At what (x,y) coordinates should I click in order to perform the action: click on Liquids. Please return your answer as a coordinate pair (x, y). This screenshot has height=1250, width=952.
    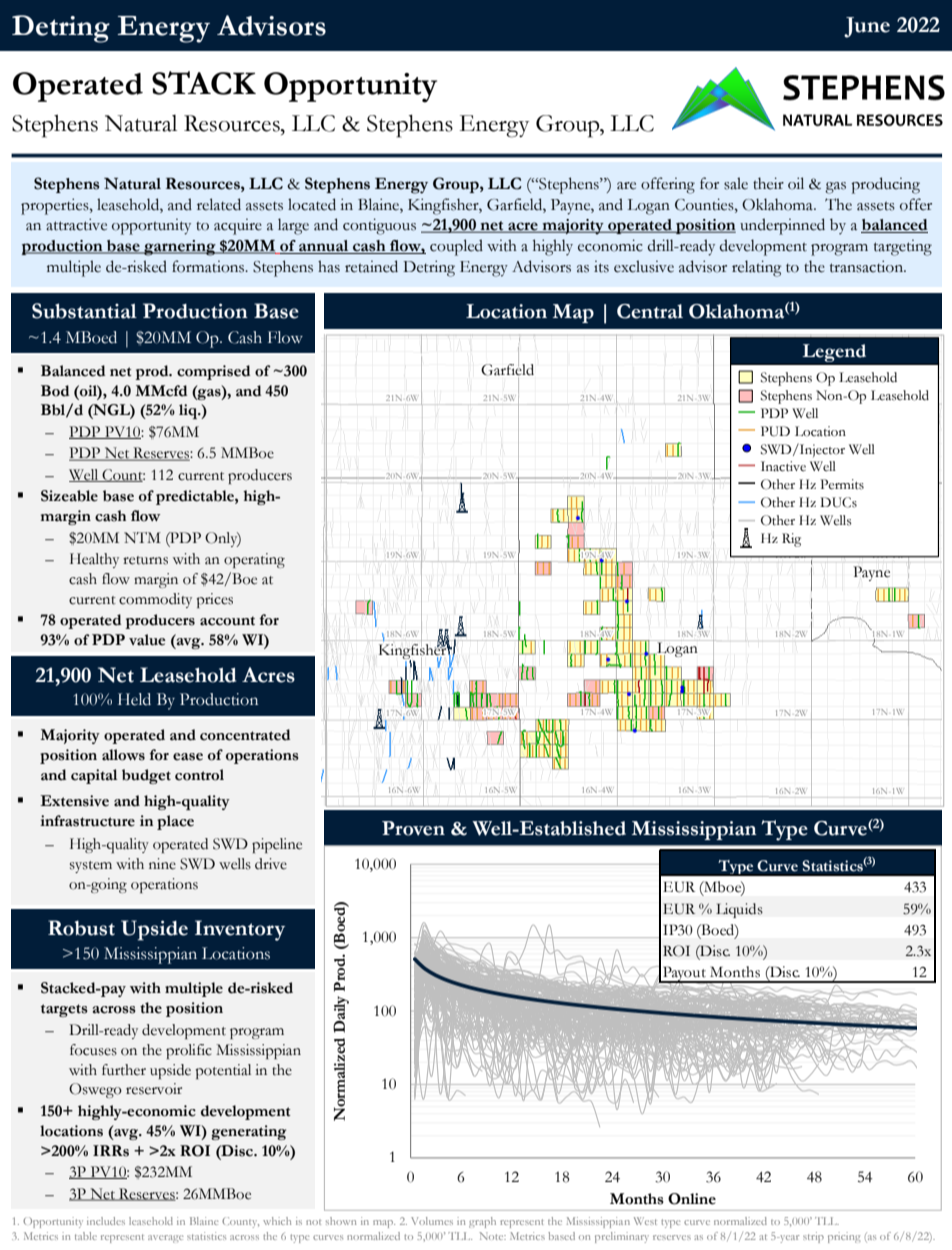
    Looking at the image, I should click on (739, 910).
